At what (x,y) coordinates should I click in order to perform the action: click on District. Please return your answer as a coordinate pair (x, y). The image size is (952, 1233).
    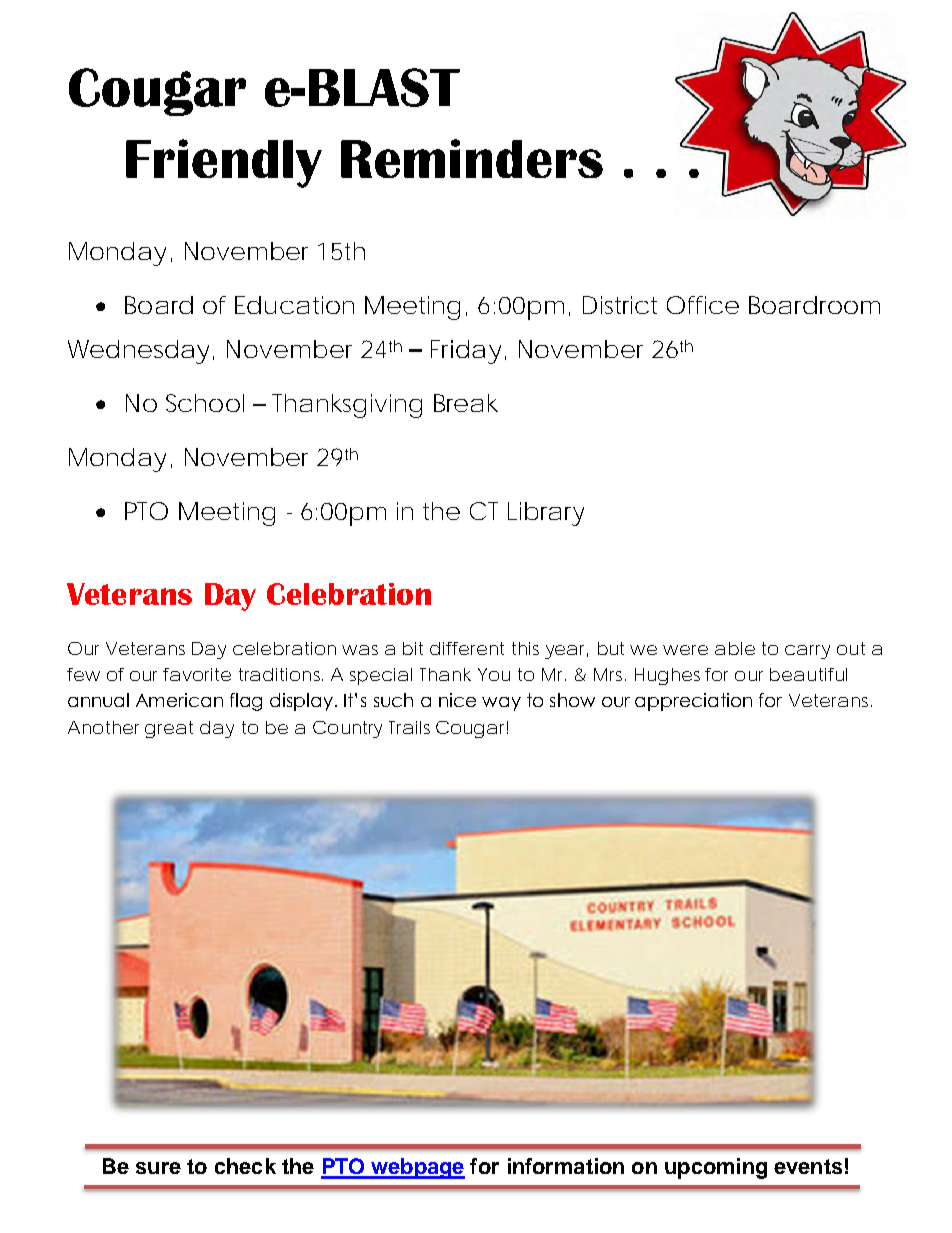
    Looking at the image, I should click on (620, 305).
